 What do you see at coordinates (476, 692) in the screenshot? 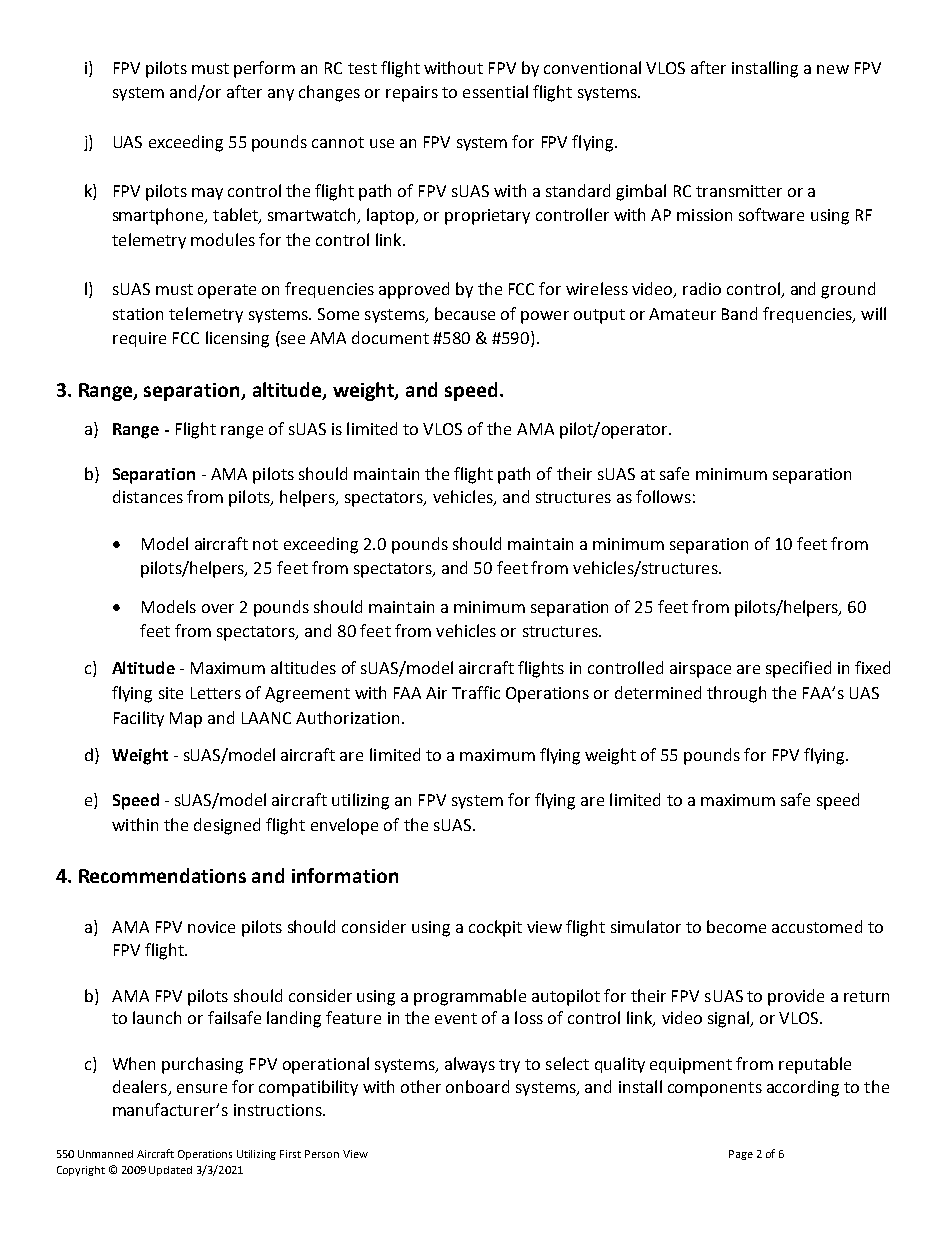
I see `Traffic` at bounding box center [476, 692].
